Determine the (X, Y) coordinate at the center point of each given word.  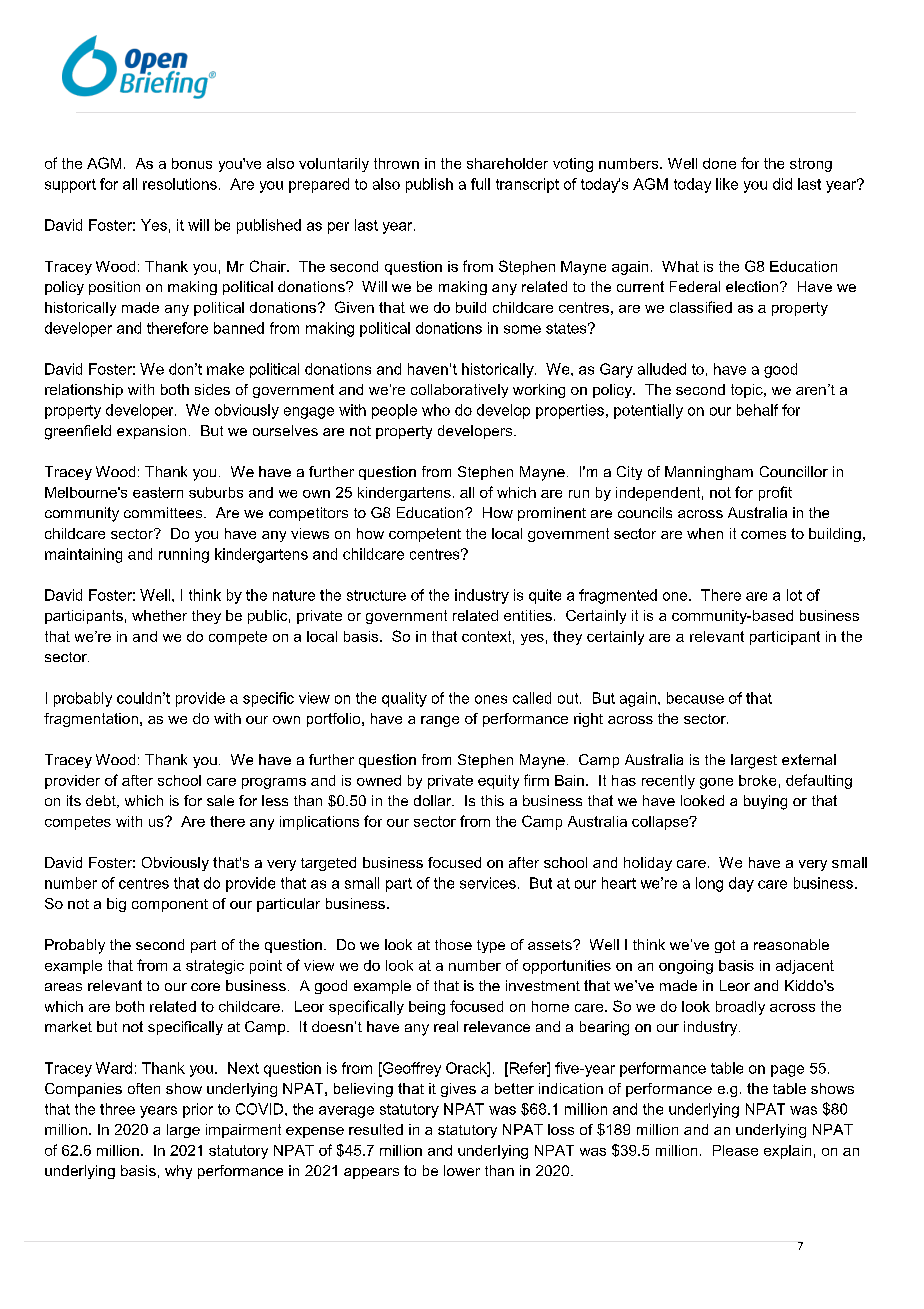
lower (462, 1170)
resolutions (180, 184)
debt (102, 801)
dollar (434, 800)
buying (765, 802)
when (705, 533)
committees (164, 512)
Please (735, 1150)
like (727, 184)
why (178, 1172)
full (480, 184)
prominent (552, 514)
